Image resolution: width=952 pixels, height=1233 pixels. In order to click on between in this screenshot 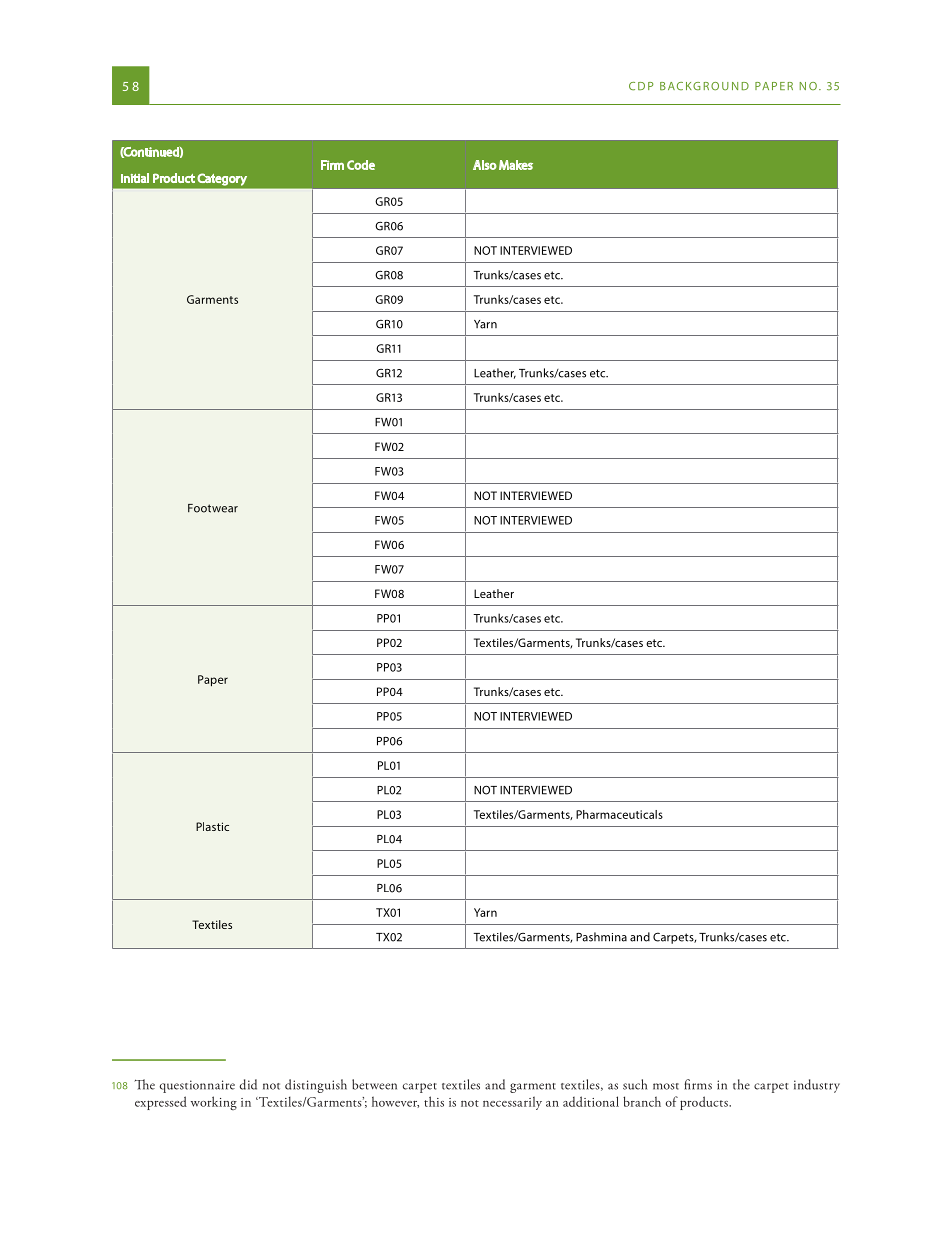, I will do `click(374, 1084)`.
